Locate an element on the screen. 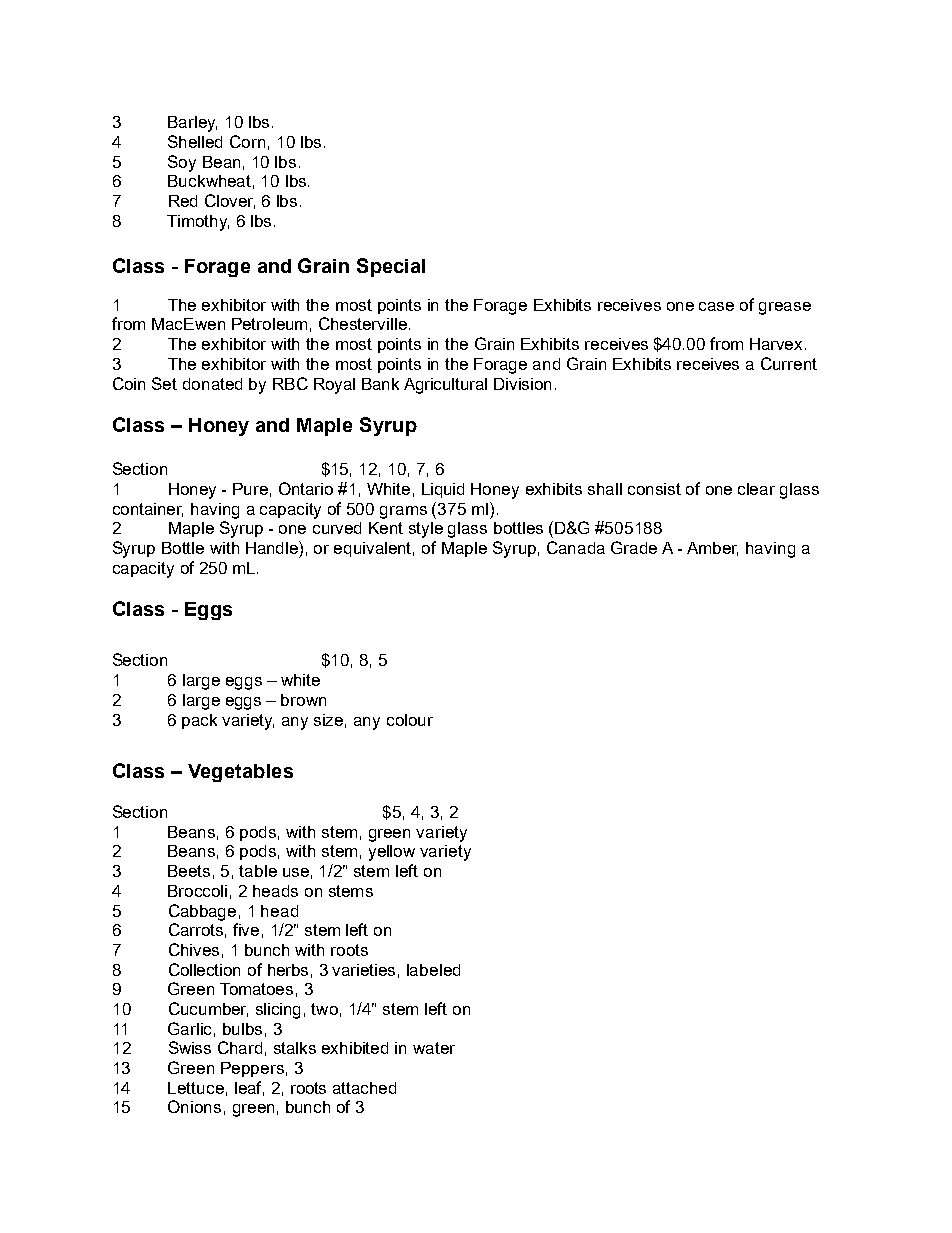 The width and height of the screenshot is (952, 1233). Shelled is located at coordinates (195, 141).
